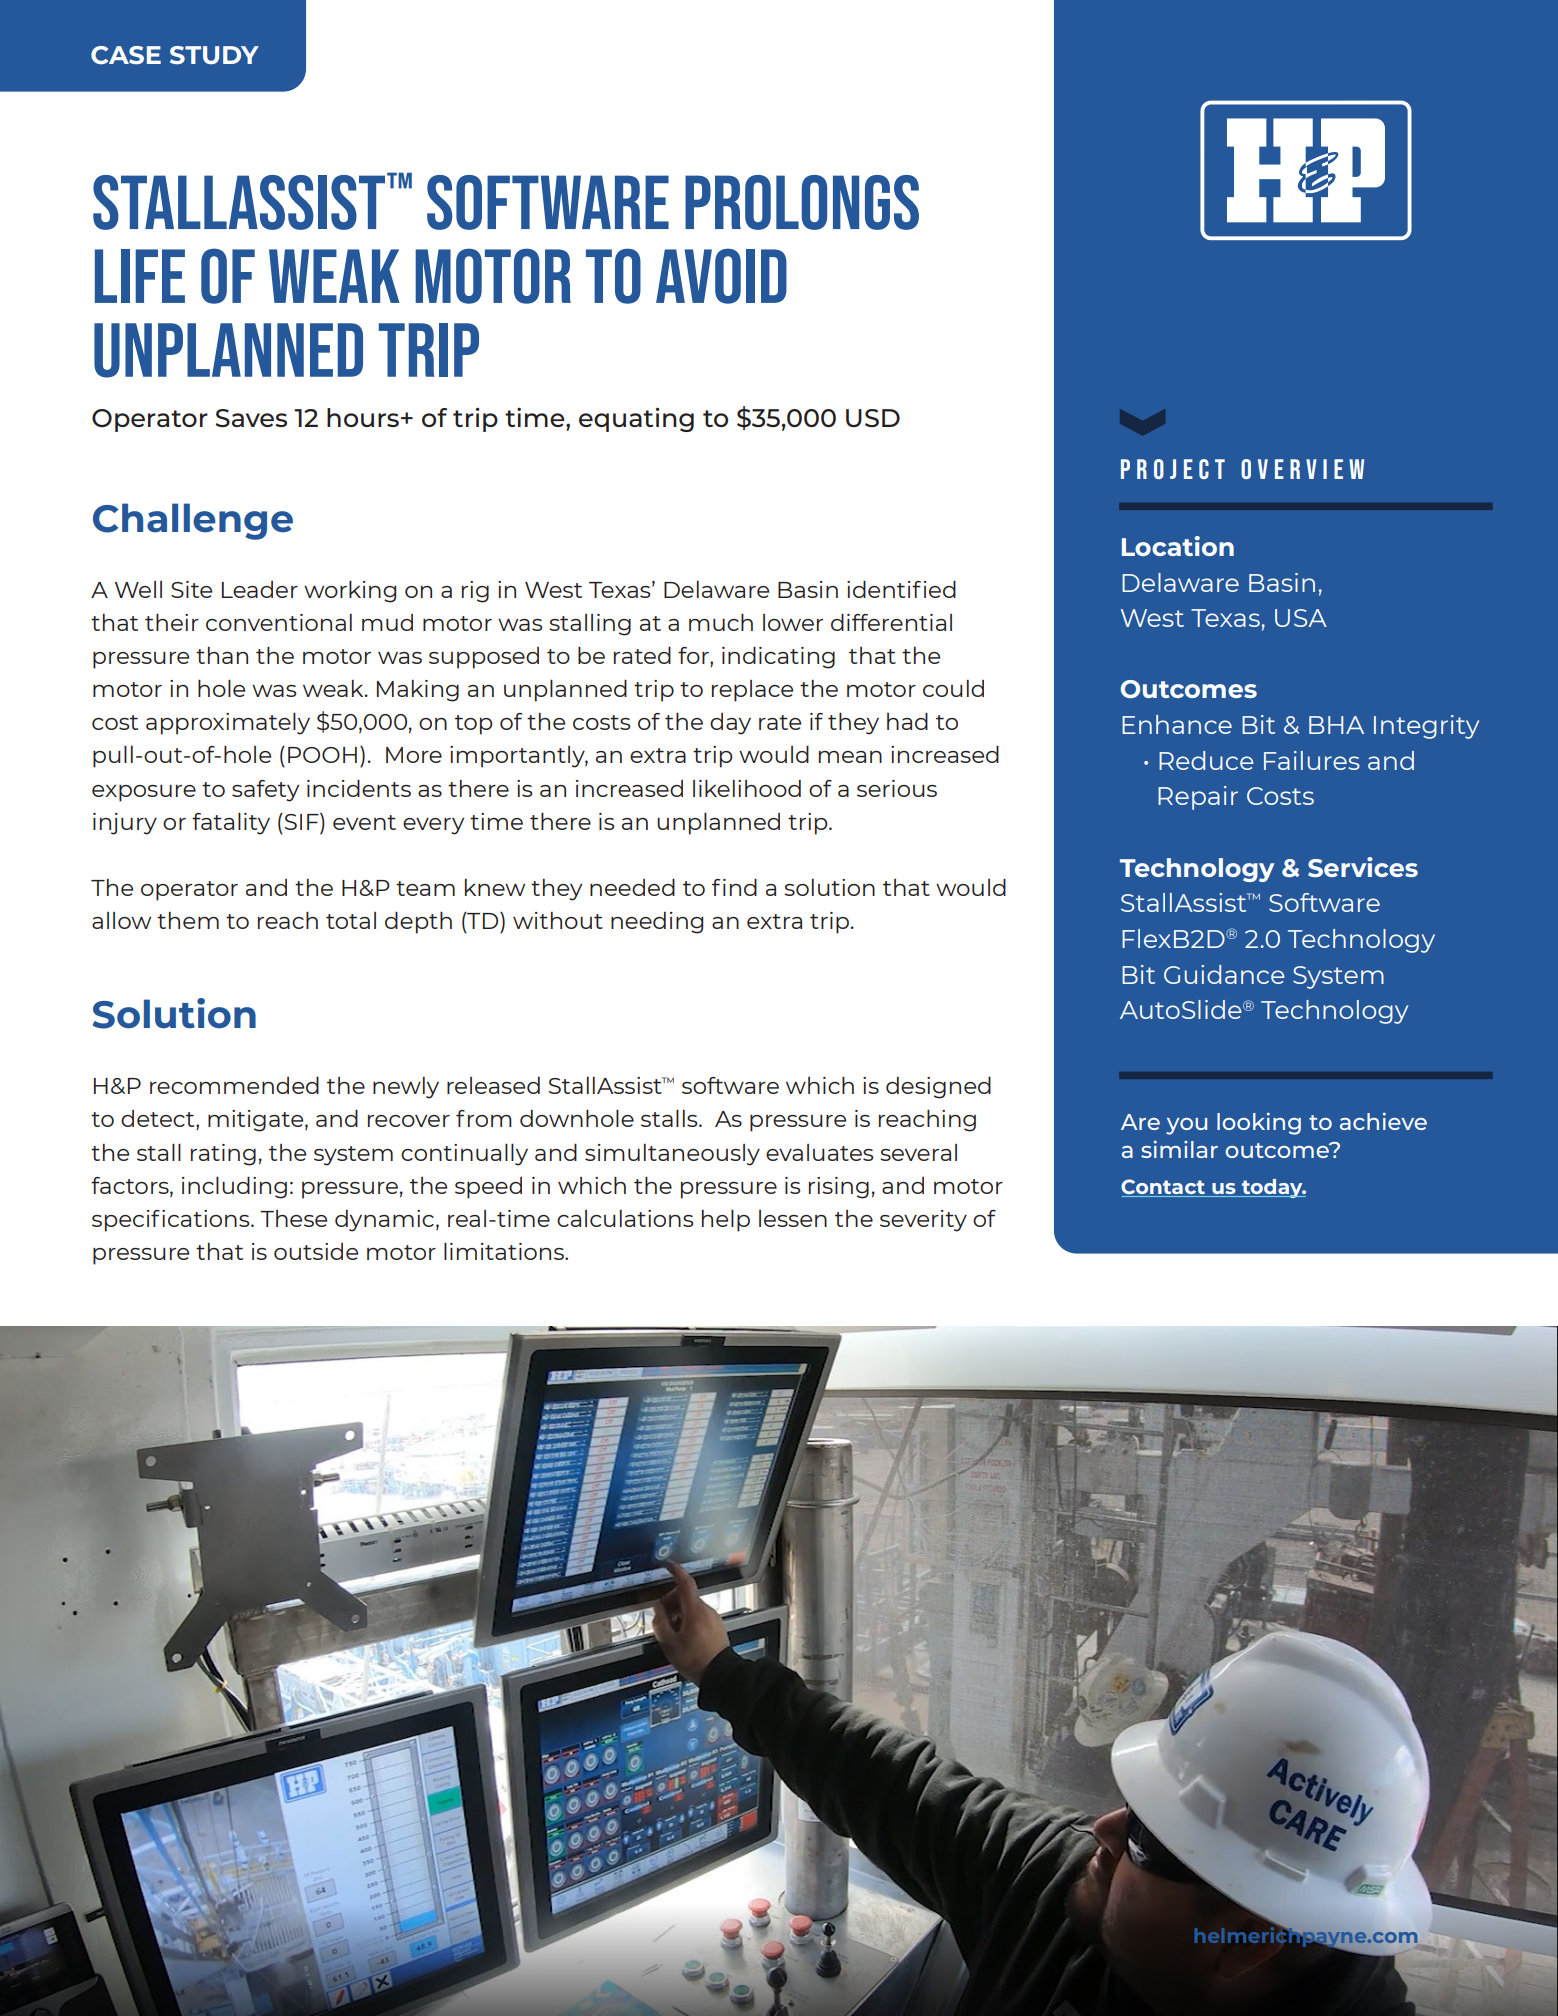 This page has height=2016, width=1558. What do you see at coordinates (193, 521) in the page?
I see `Challenge` at bounding box center [193, 521].
